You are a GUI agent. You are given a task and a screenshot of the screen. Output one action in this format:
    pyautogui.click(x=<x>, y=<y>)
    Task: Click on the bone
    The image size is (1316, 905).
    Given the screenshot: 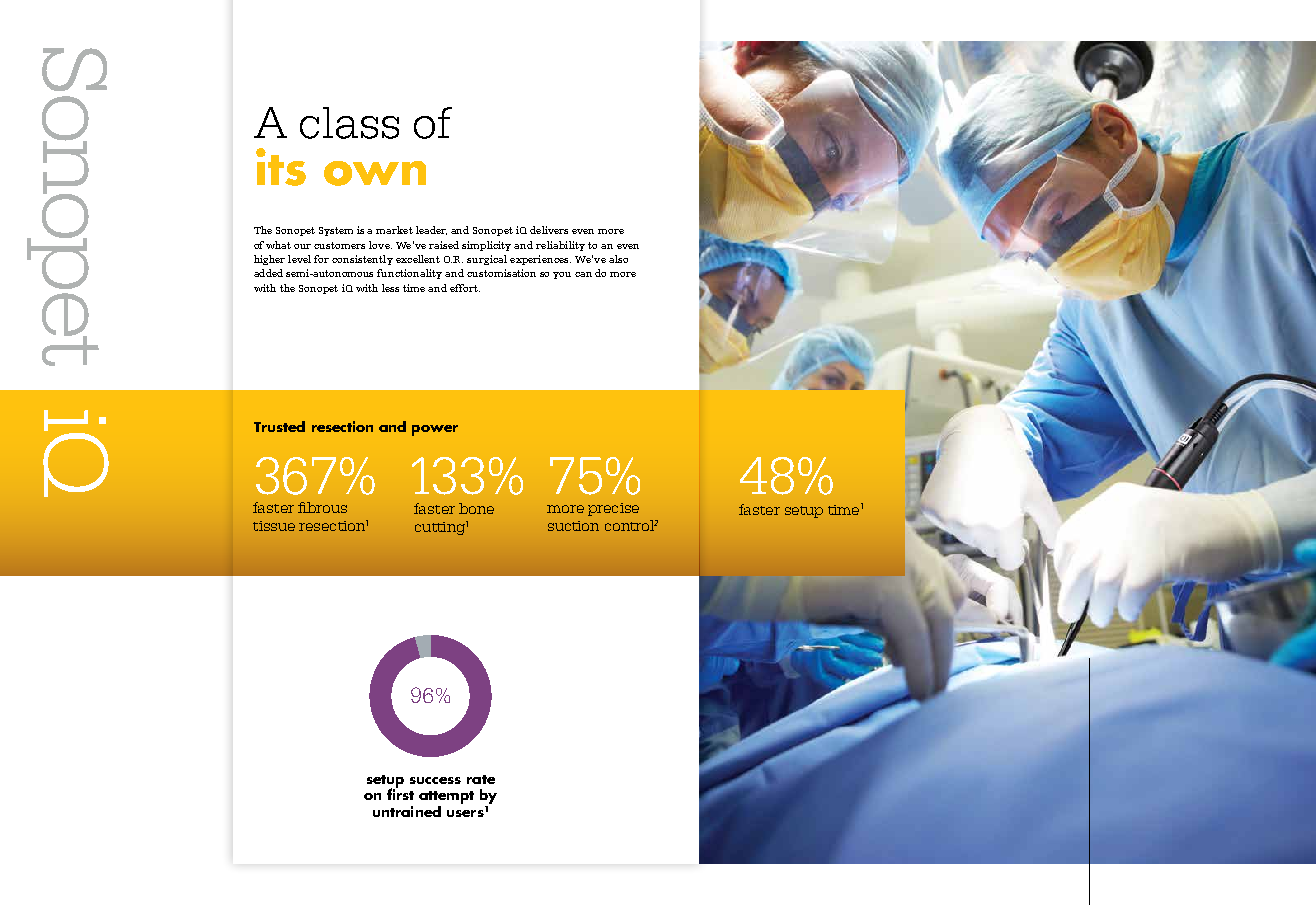 What is the action you would take?
    pyautogui.click(x=476, y=508)
